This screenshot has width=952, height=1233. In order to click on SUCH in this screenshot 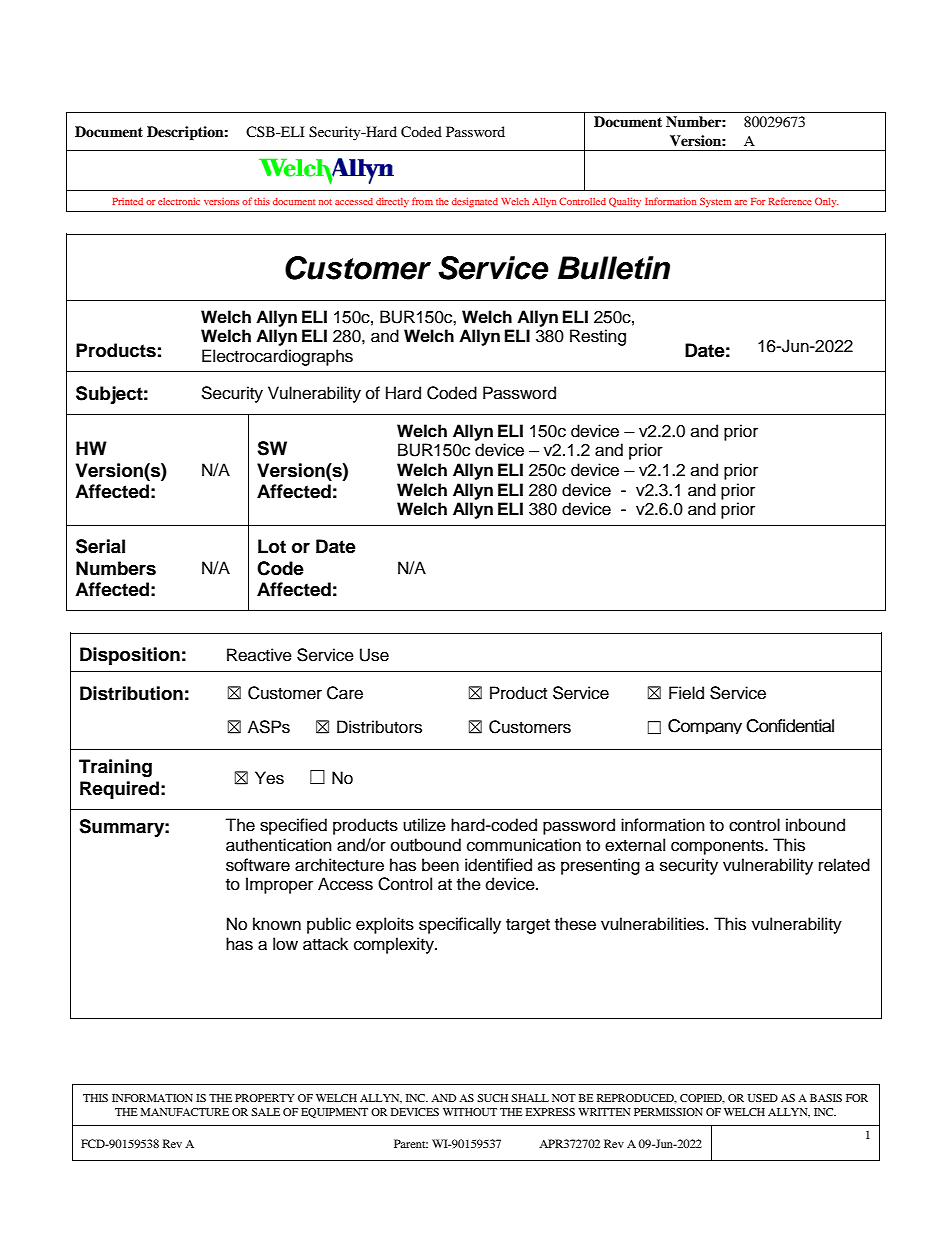, I will do `click(492, 1098)`.
